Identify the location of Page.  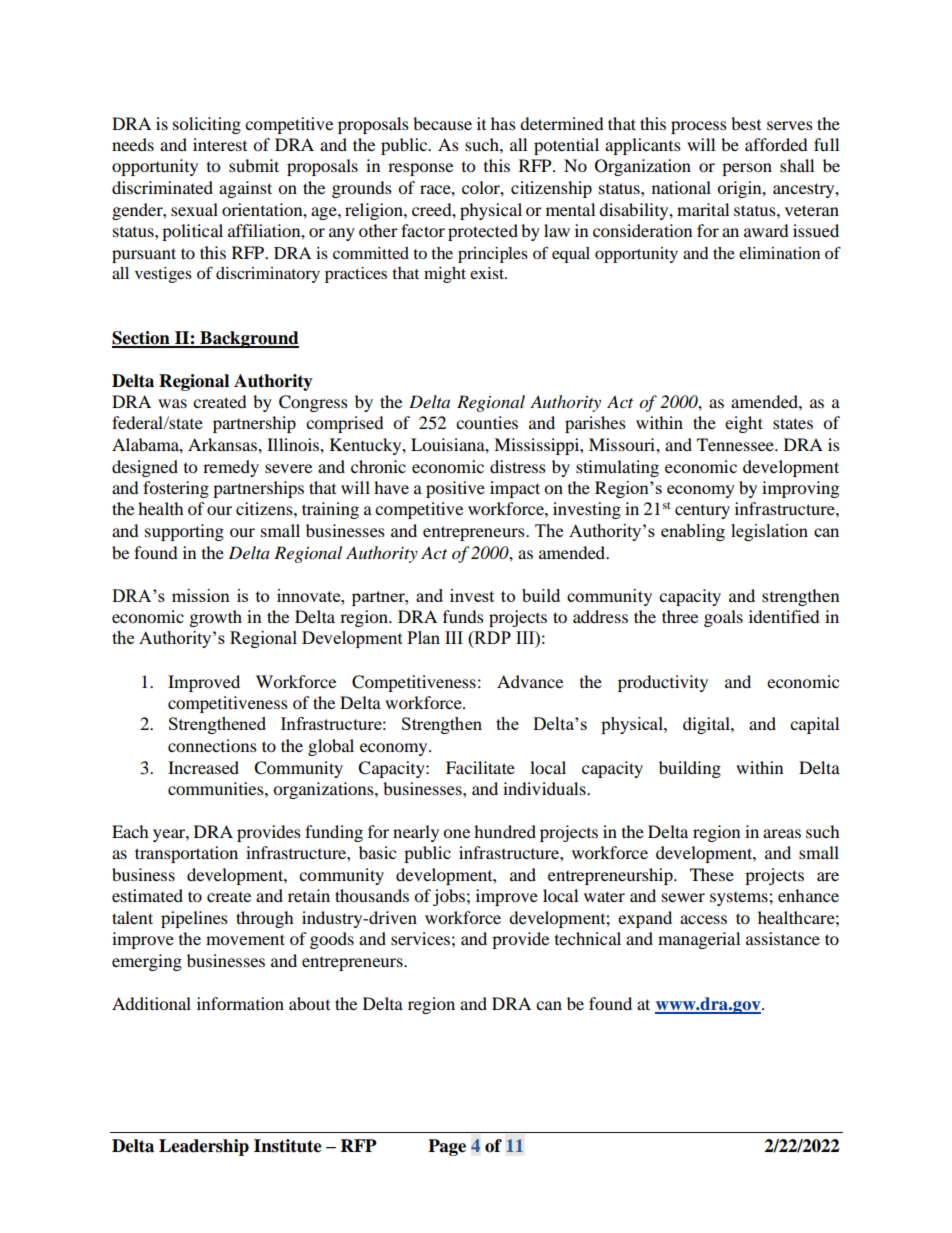
(447, 1147).
